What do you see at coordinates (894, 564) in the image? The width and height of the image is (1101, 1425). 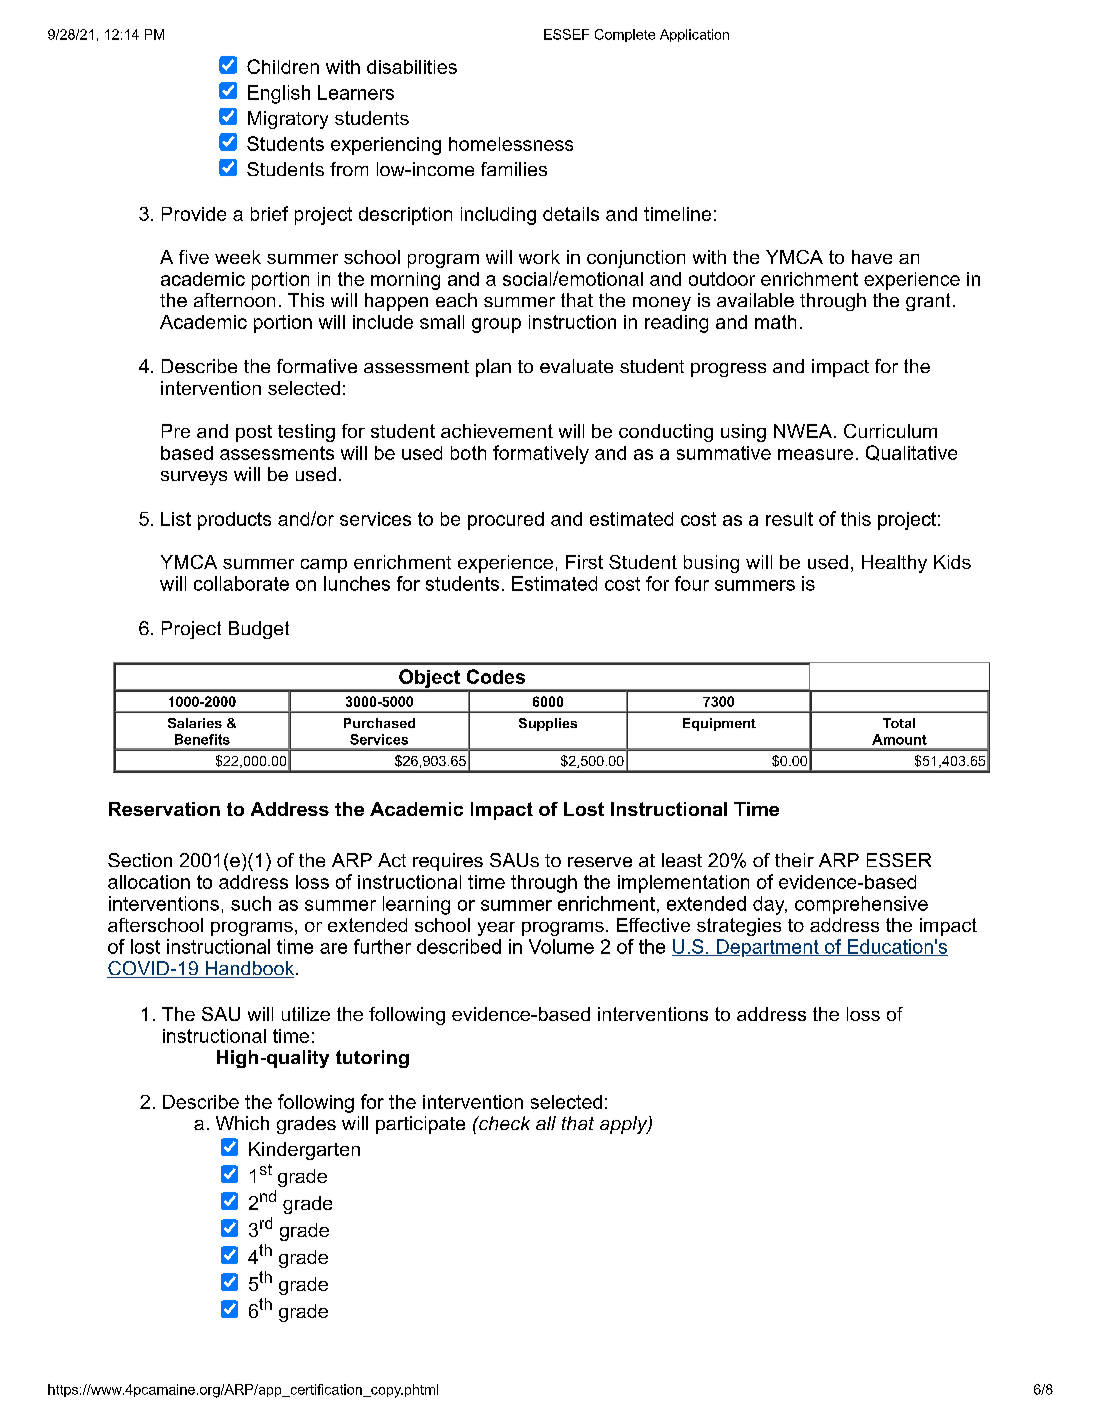 I see `Healthy` at bounding box center [894, 564].
